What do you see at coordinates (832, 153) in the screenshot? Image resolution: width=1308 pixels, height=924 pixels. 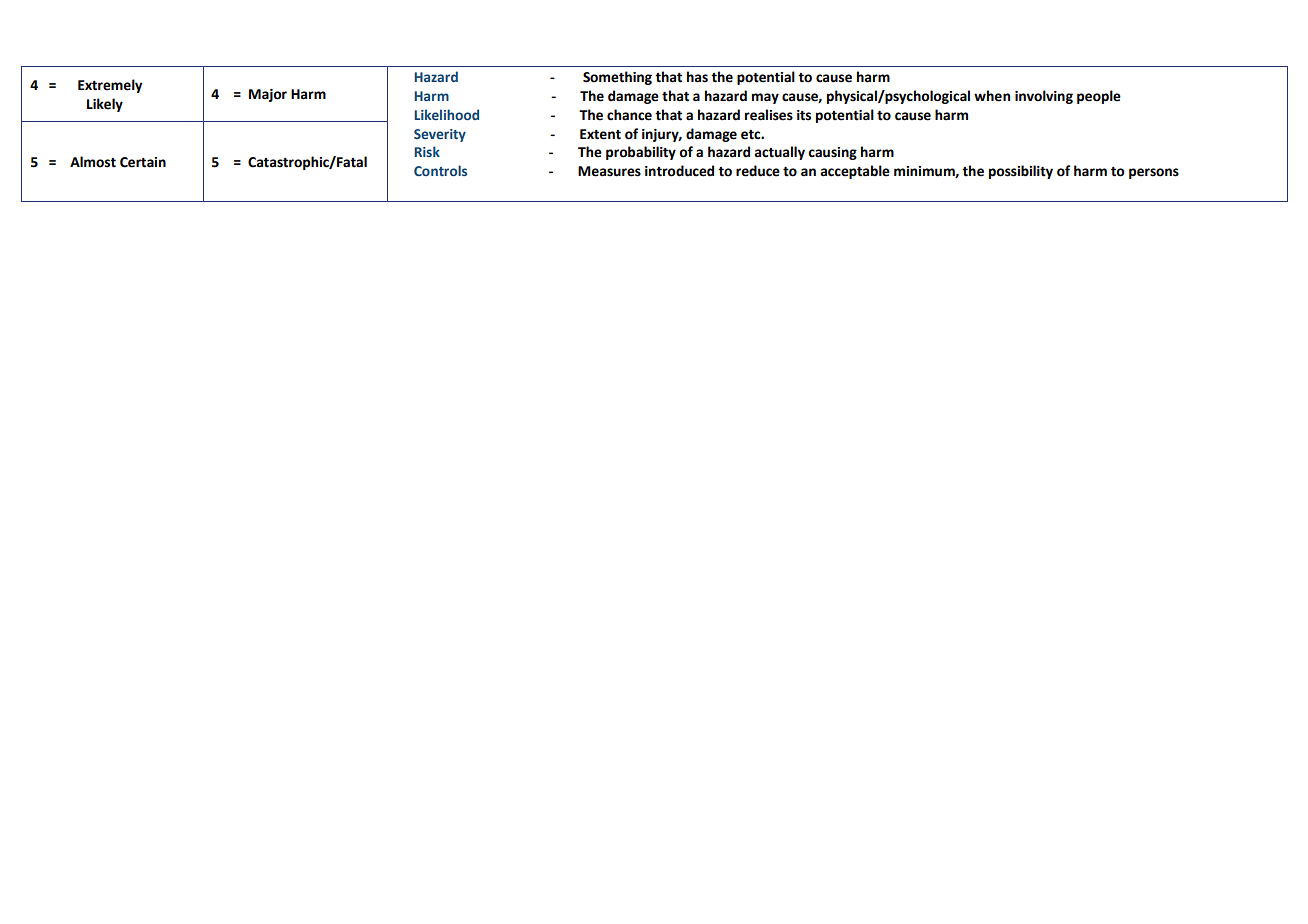 I see `causing` at bounding box center [832, 153].
